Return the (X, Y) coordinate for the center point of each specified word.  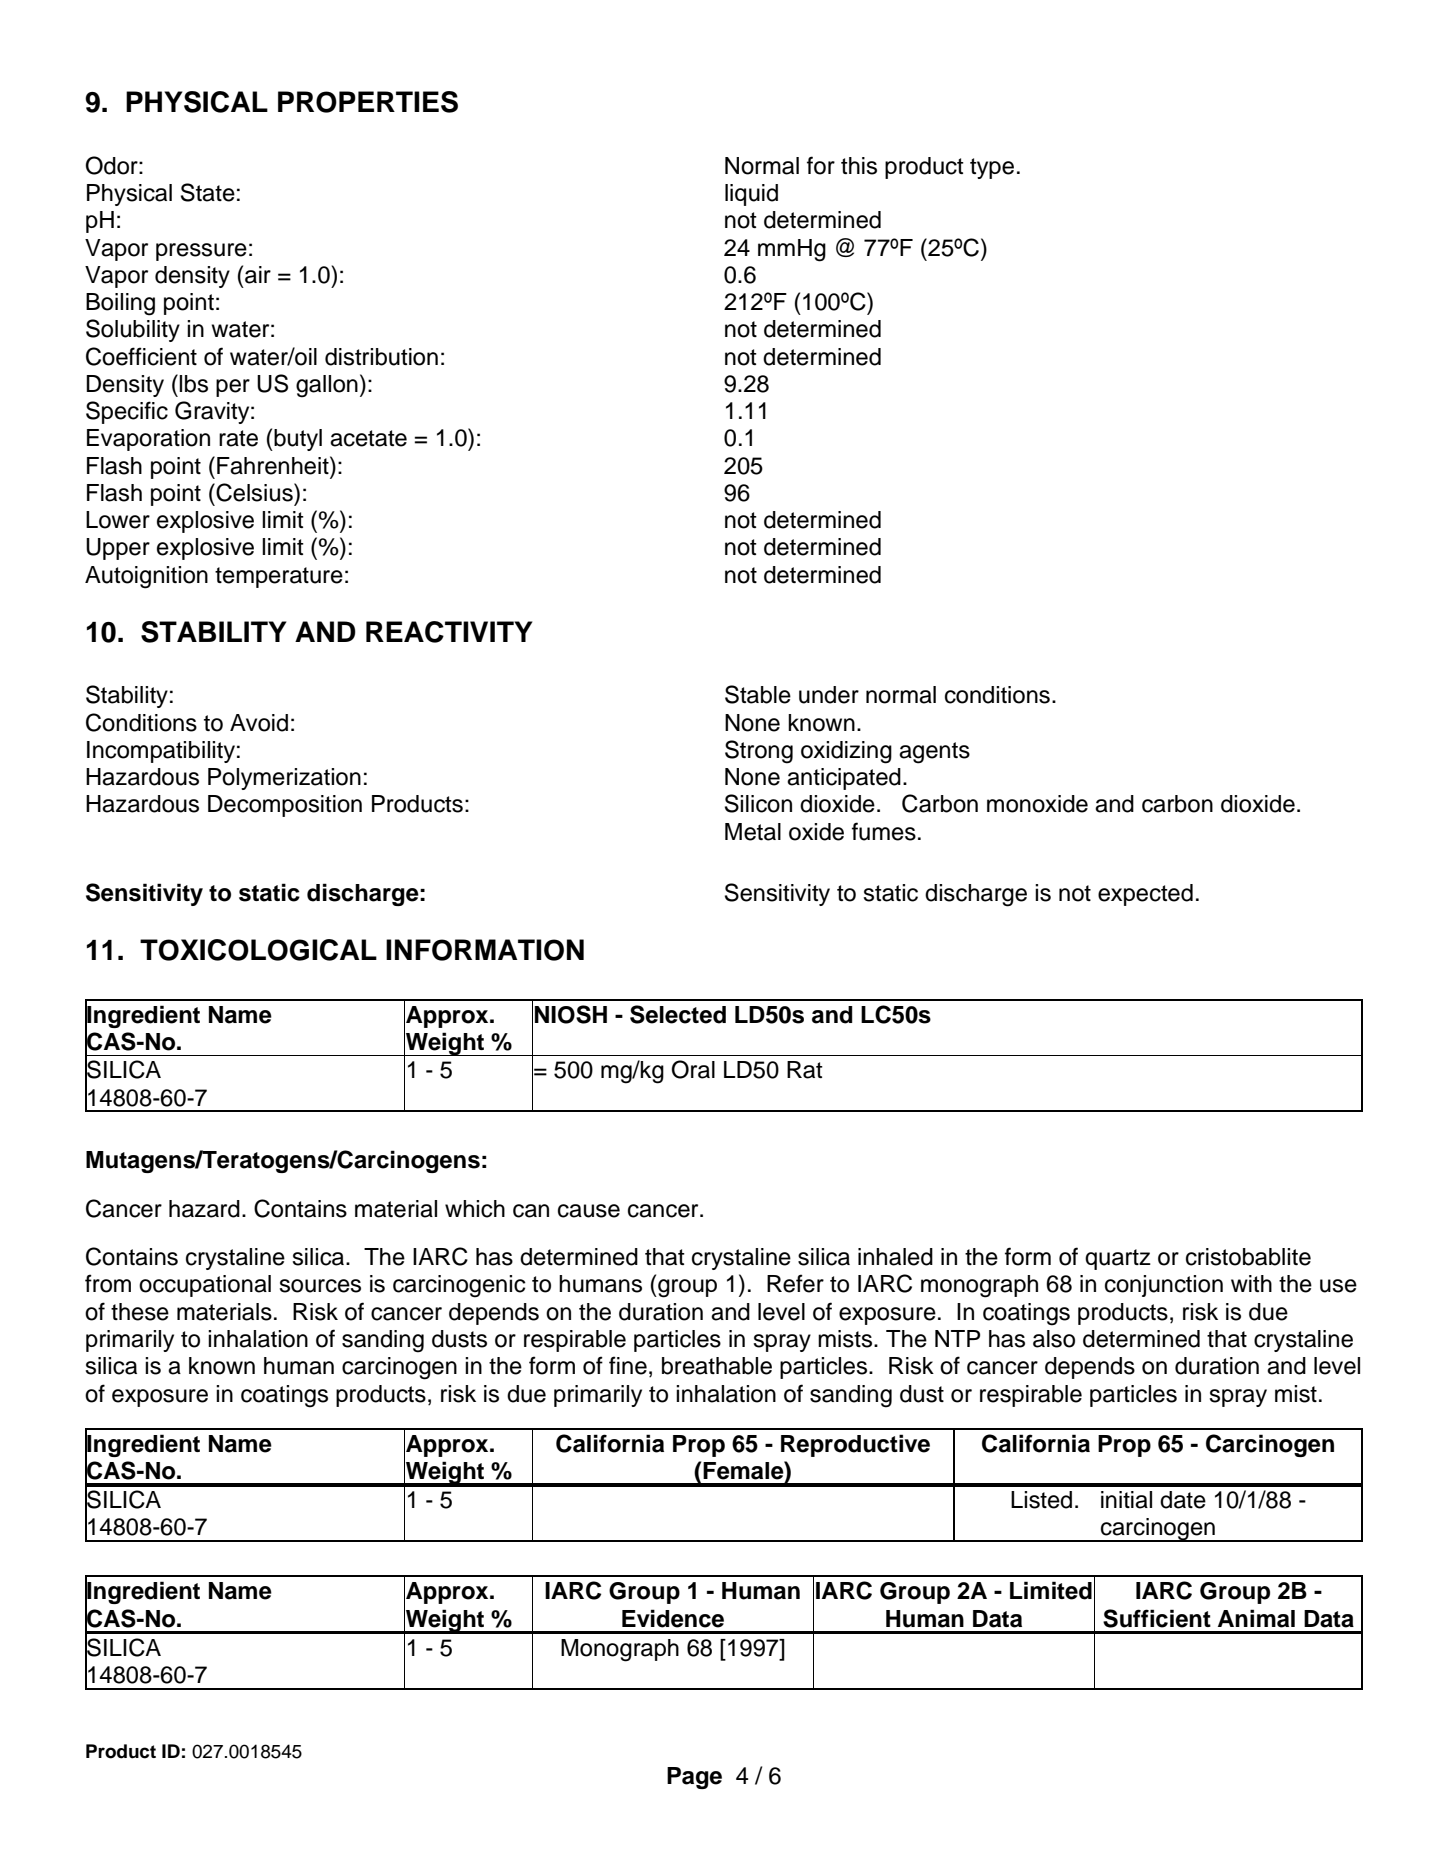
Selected (678, 1014)
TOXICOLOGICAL (258, 950)
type (992, 168)
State (208, 192)
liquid (751, 195)
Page (694, 1778)
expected (1145, 895)
